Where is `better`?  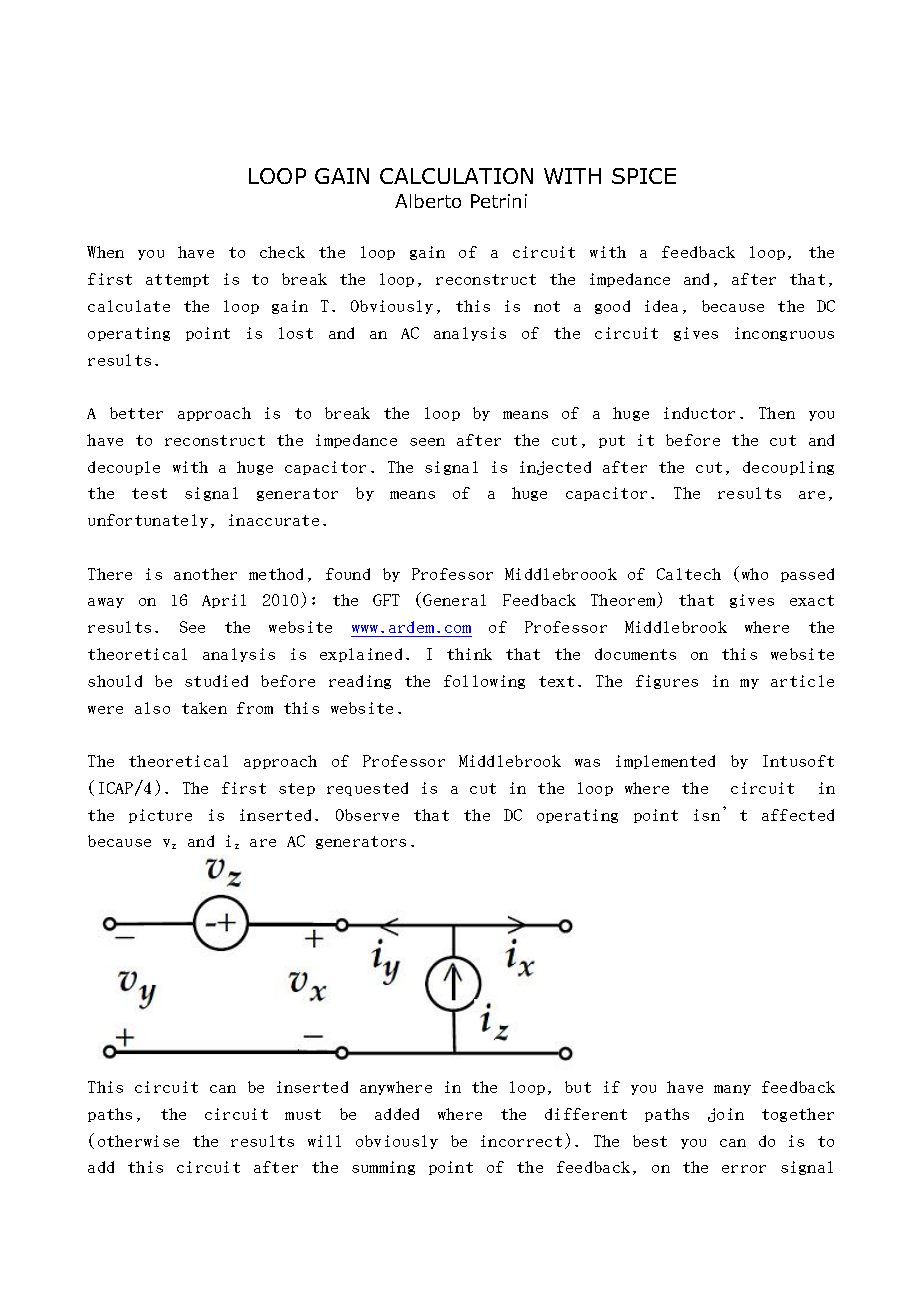 better is located at coordinates (136, 413).
